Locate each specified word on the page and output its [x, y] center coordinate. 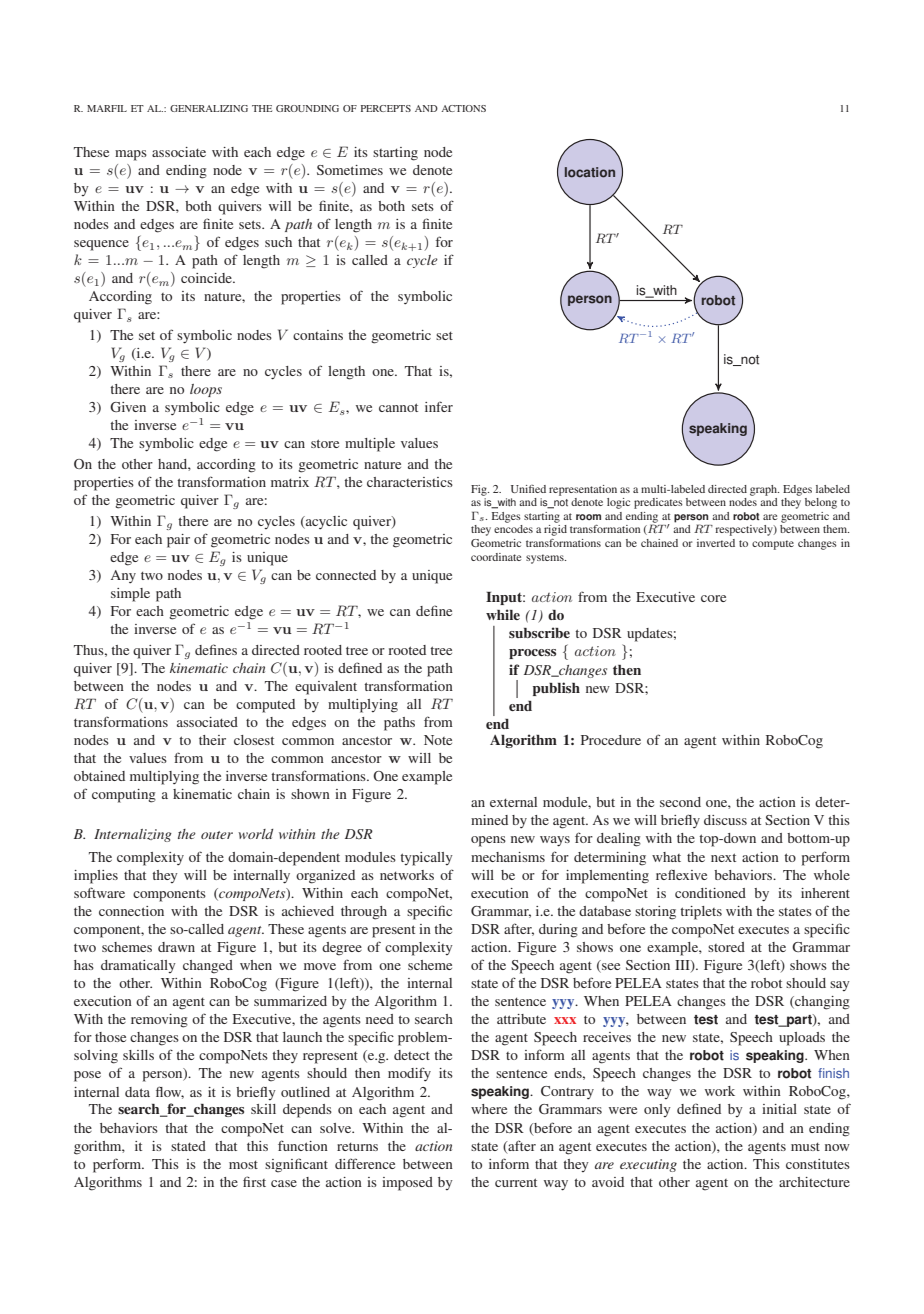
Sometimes [350, 170]
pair [178, 541]
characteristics [410, 482]
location [590, 172]
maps [131, 155]
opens [488, 841]
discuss [725, 820]
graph [764, 490]
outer [217, 835]
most [243, 1164]
